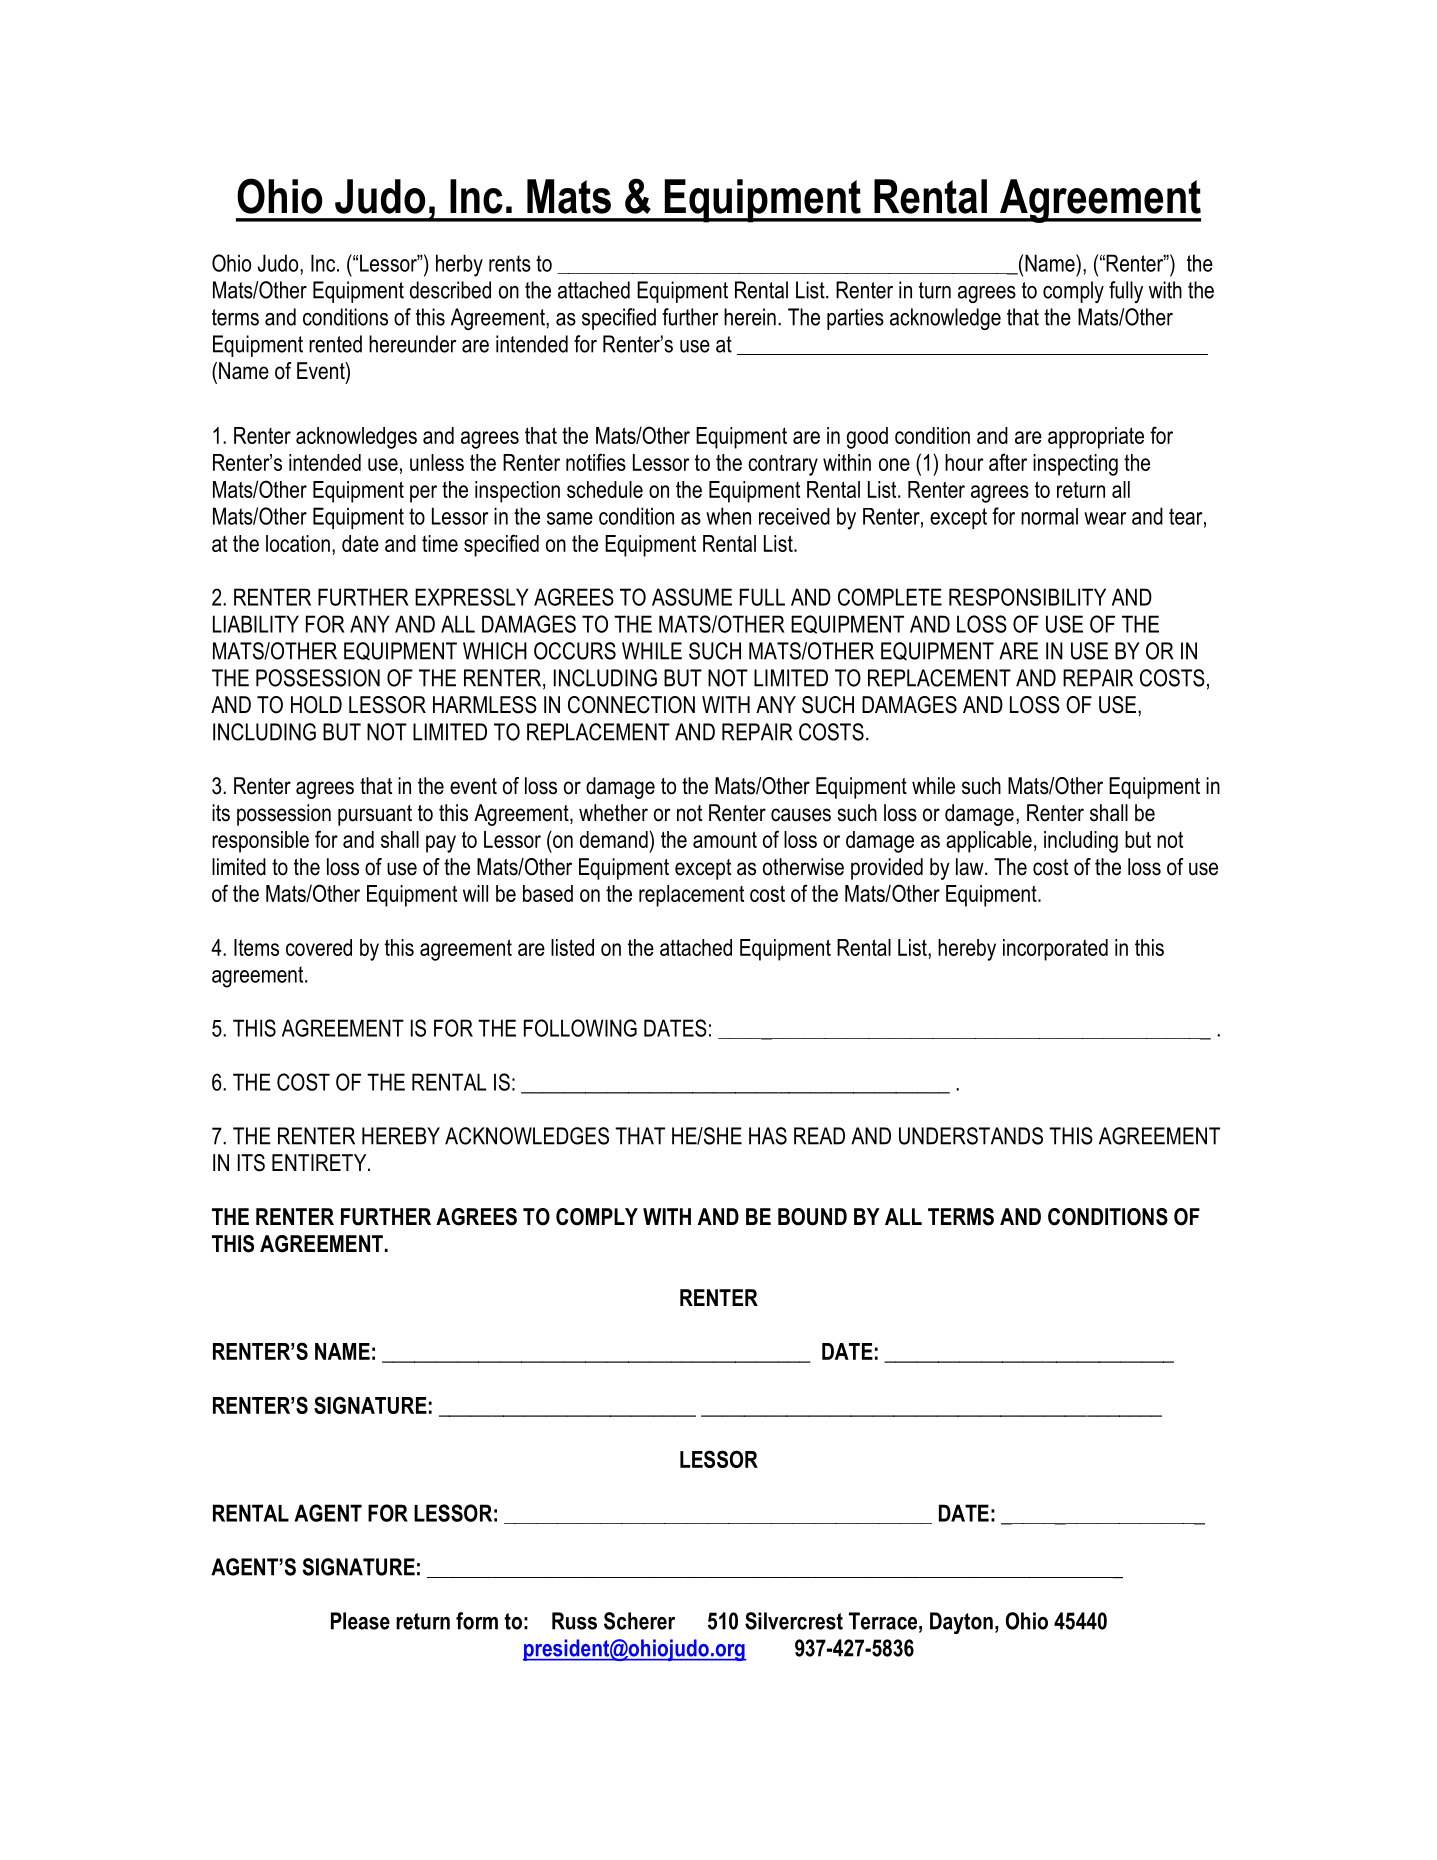 Image resolution: width=1437 pixels, height=1860 pixels. Describe the element at coordinates (692, 597) in the page. I see `ASSUME` at that location.
